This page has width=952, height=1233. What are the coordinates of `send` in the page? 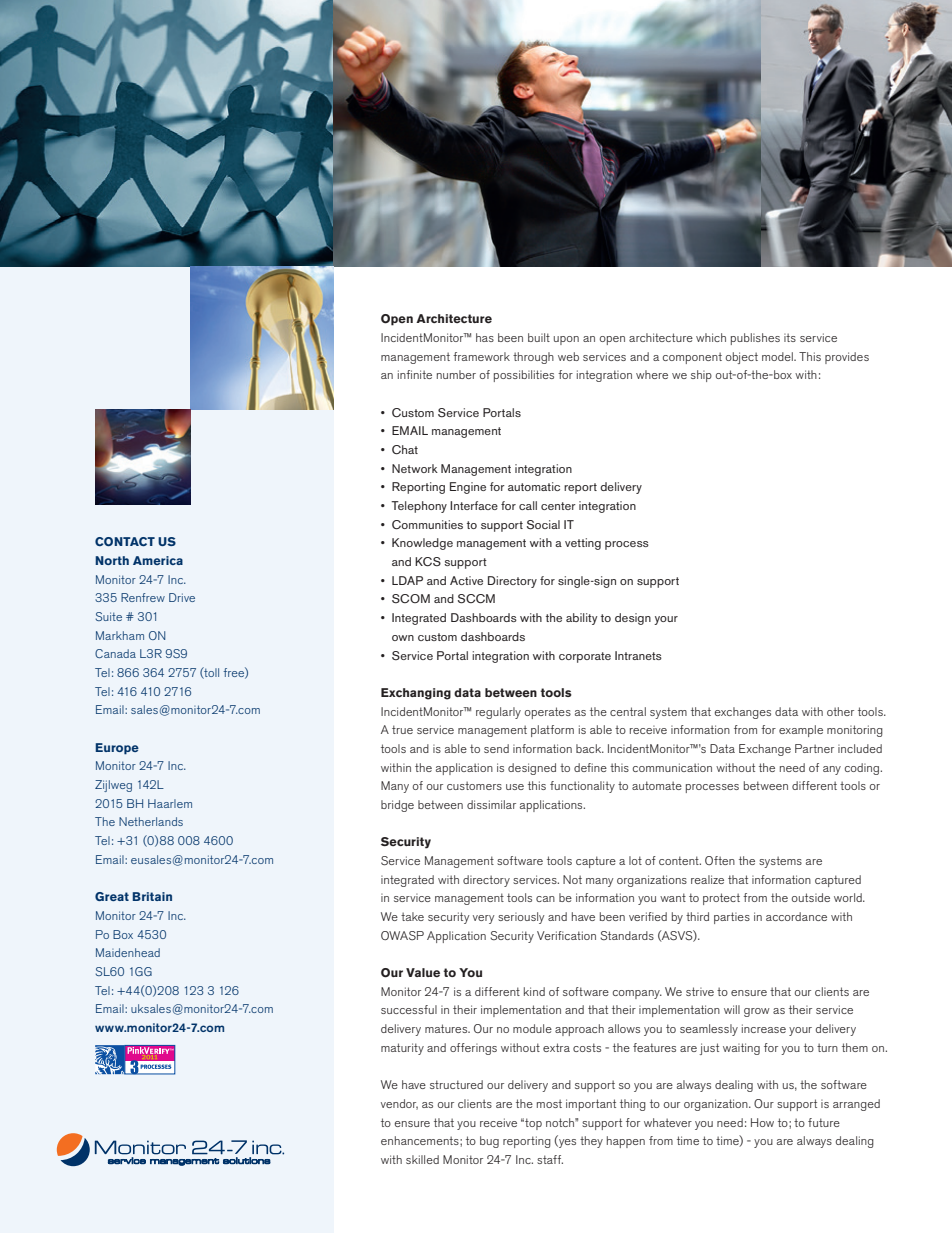 It's located at (496, 748).
